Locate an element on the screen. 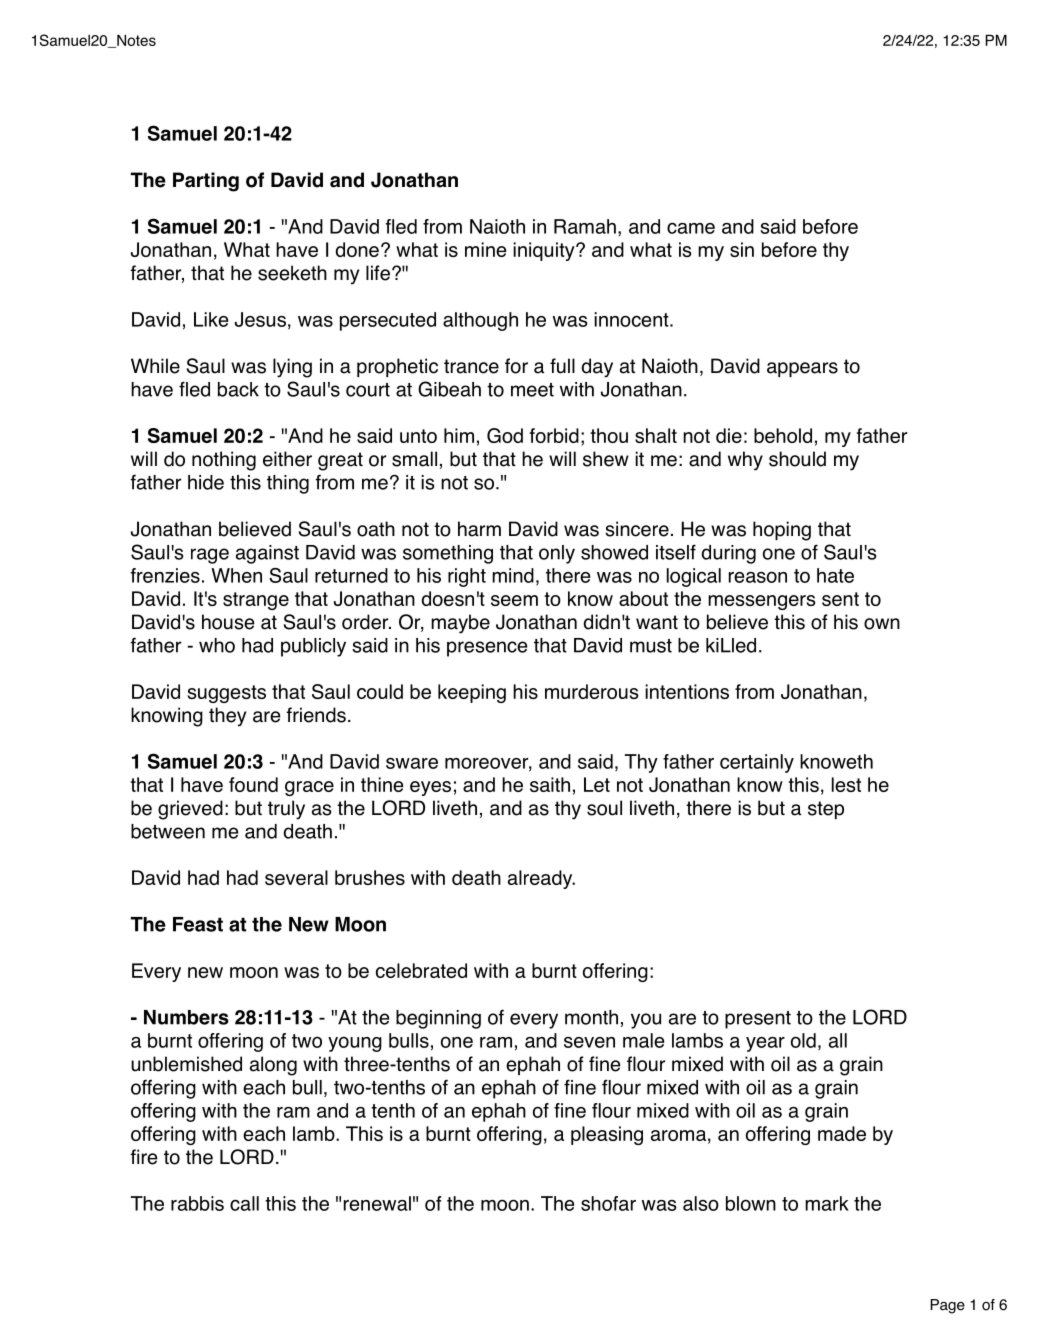 Image resolution: width=1038 pixels, height=1344 pixels. lest is located at coordinates (846, 784).
